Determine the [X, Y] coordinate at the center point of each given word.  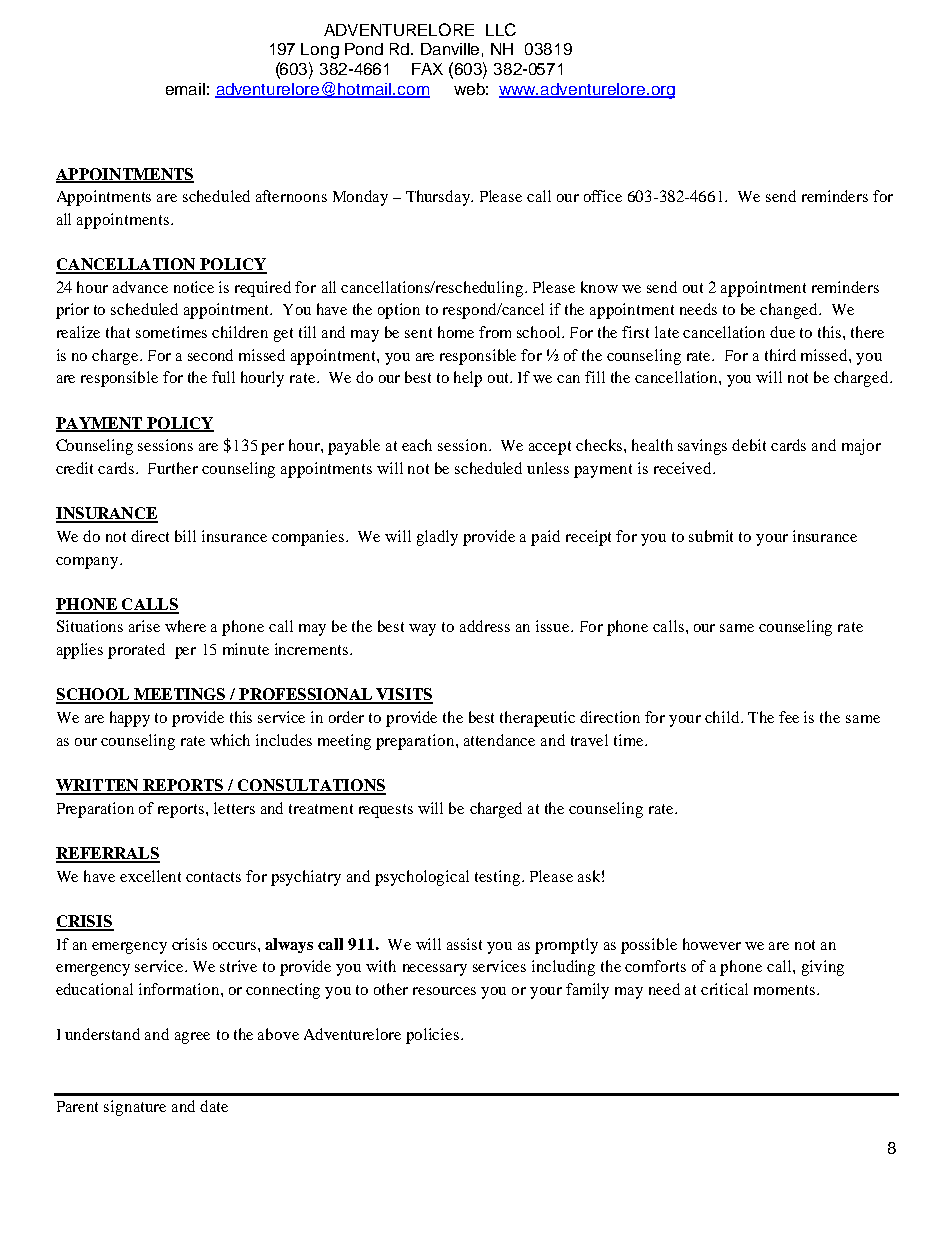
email [185, 89]
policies [434, 1036]
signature [135, 1108]
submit [711, 536]
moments [786, 990]
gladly [437, 538]
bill [185, 536]
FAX [427, 69]
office [603, 196]
